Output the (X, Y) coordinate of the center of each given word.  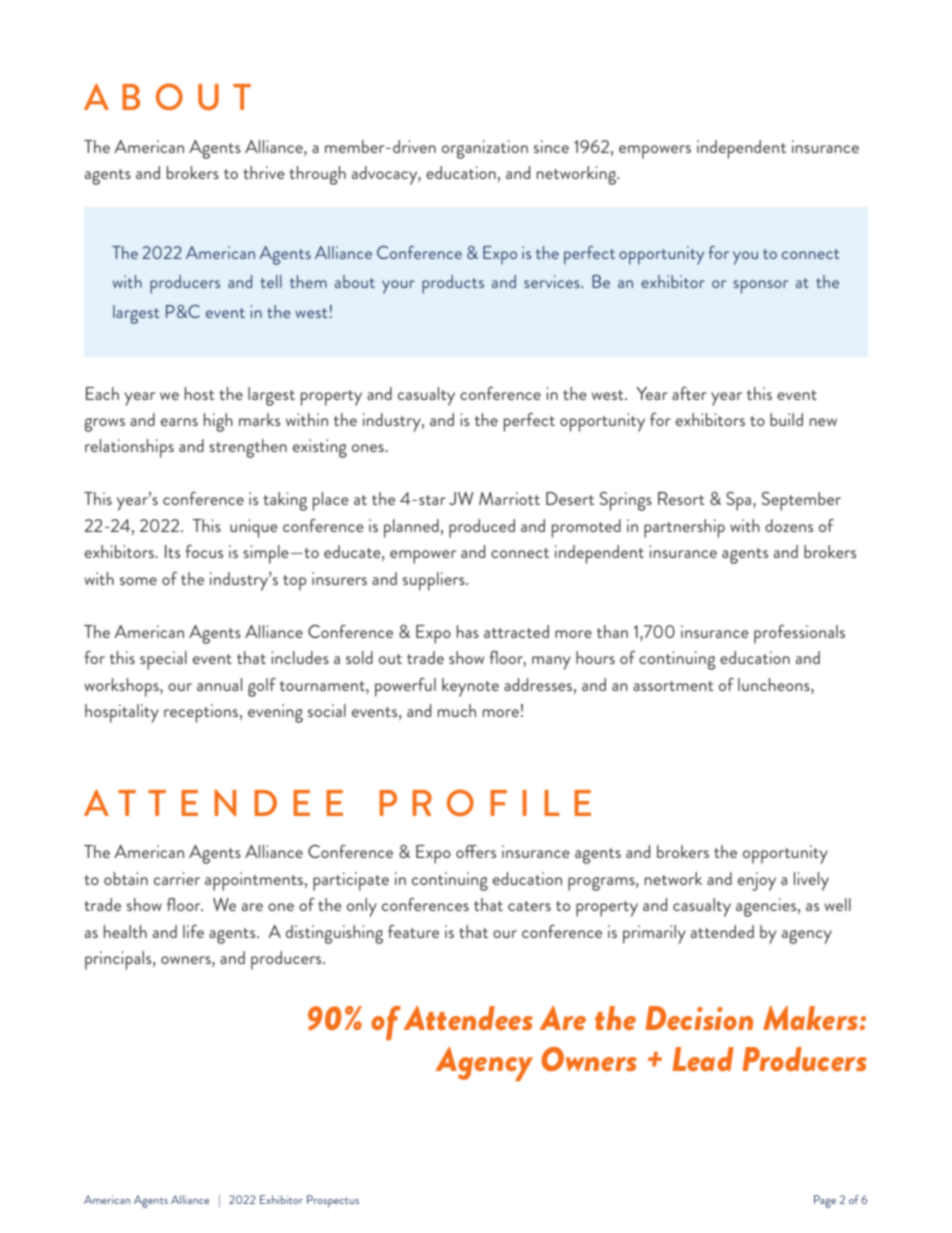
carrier (177, 878)
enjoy (757, 881)
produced (482, 528)
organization (485, 149)
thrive (264, 172)
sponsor (760, 287)
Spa (740, 501)
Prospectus (333, 1201)
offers (476, 851)
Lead (703, 1059)
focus (204, 551)
